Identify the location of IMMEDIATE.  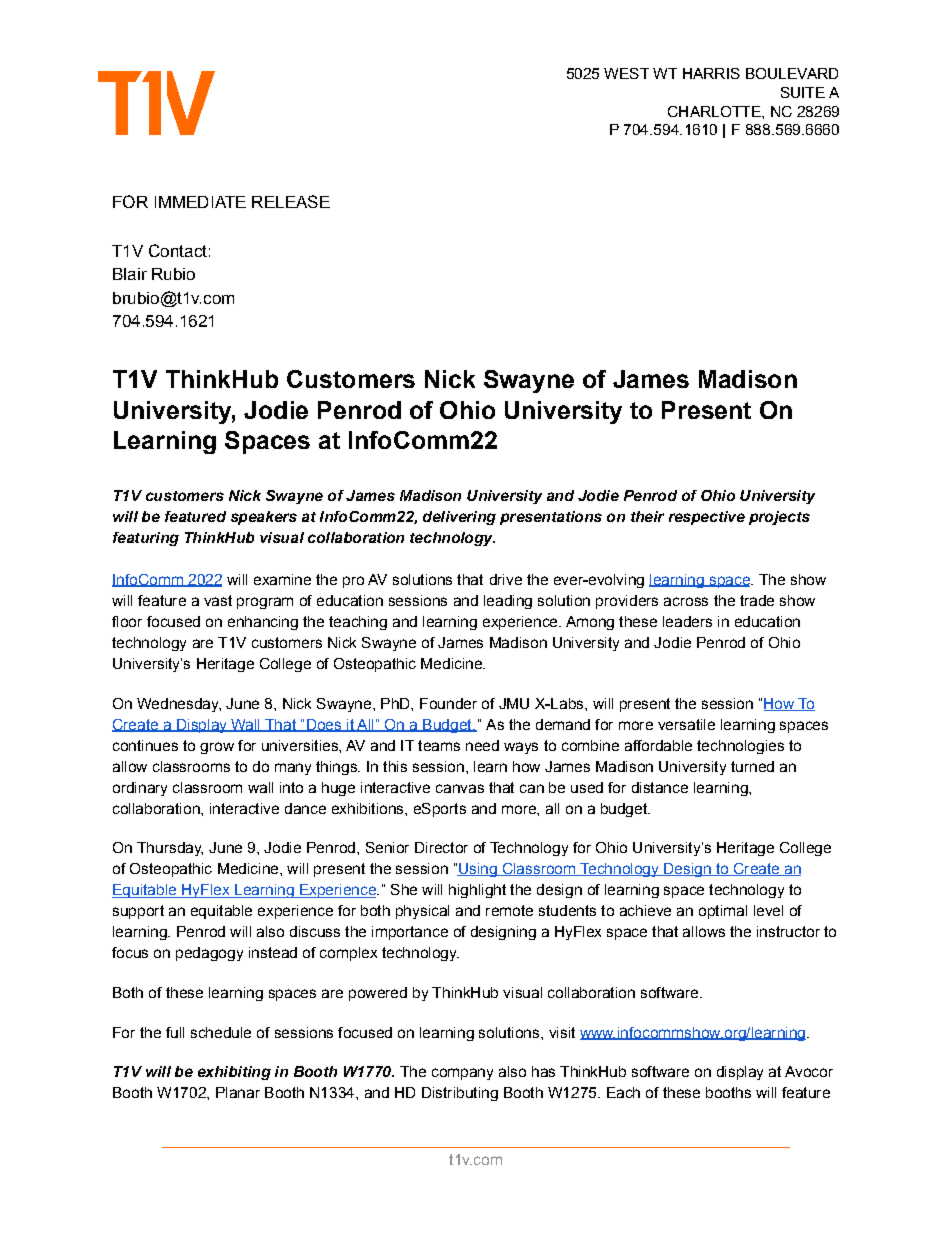
(200, 202).
